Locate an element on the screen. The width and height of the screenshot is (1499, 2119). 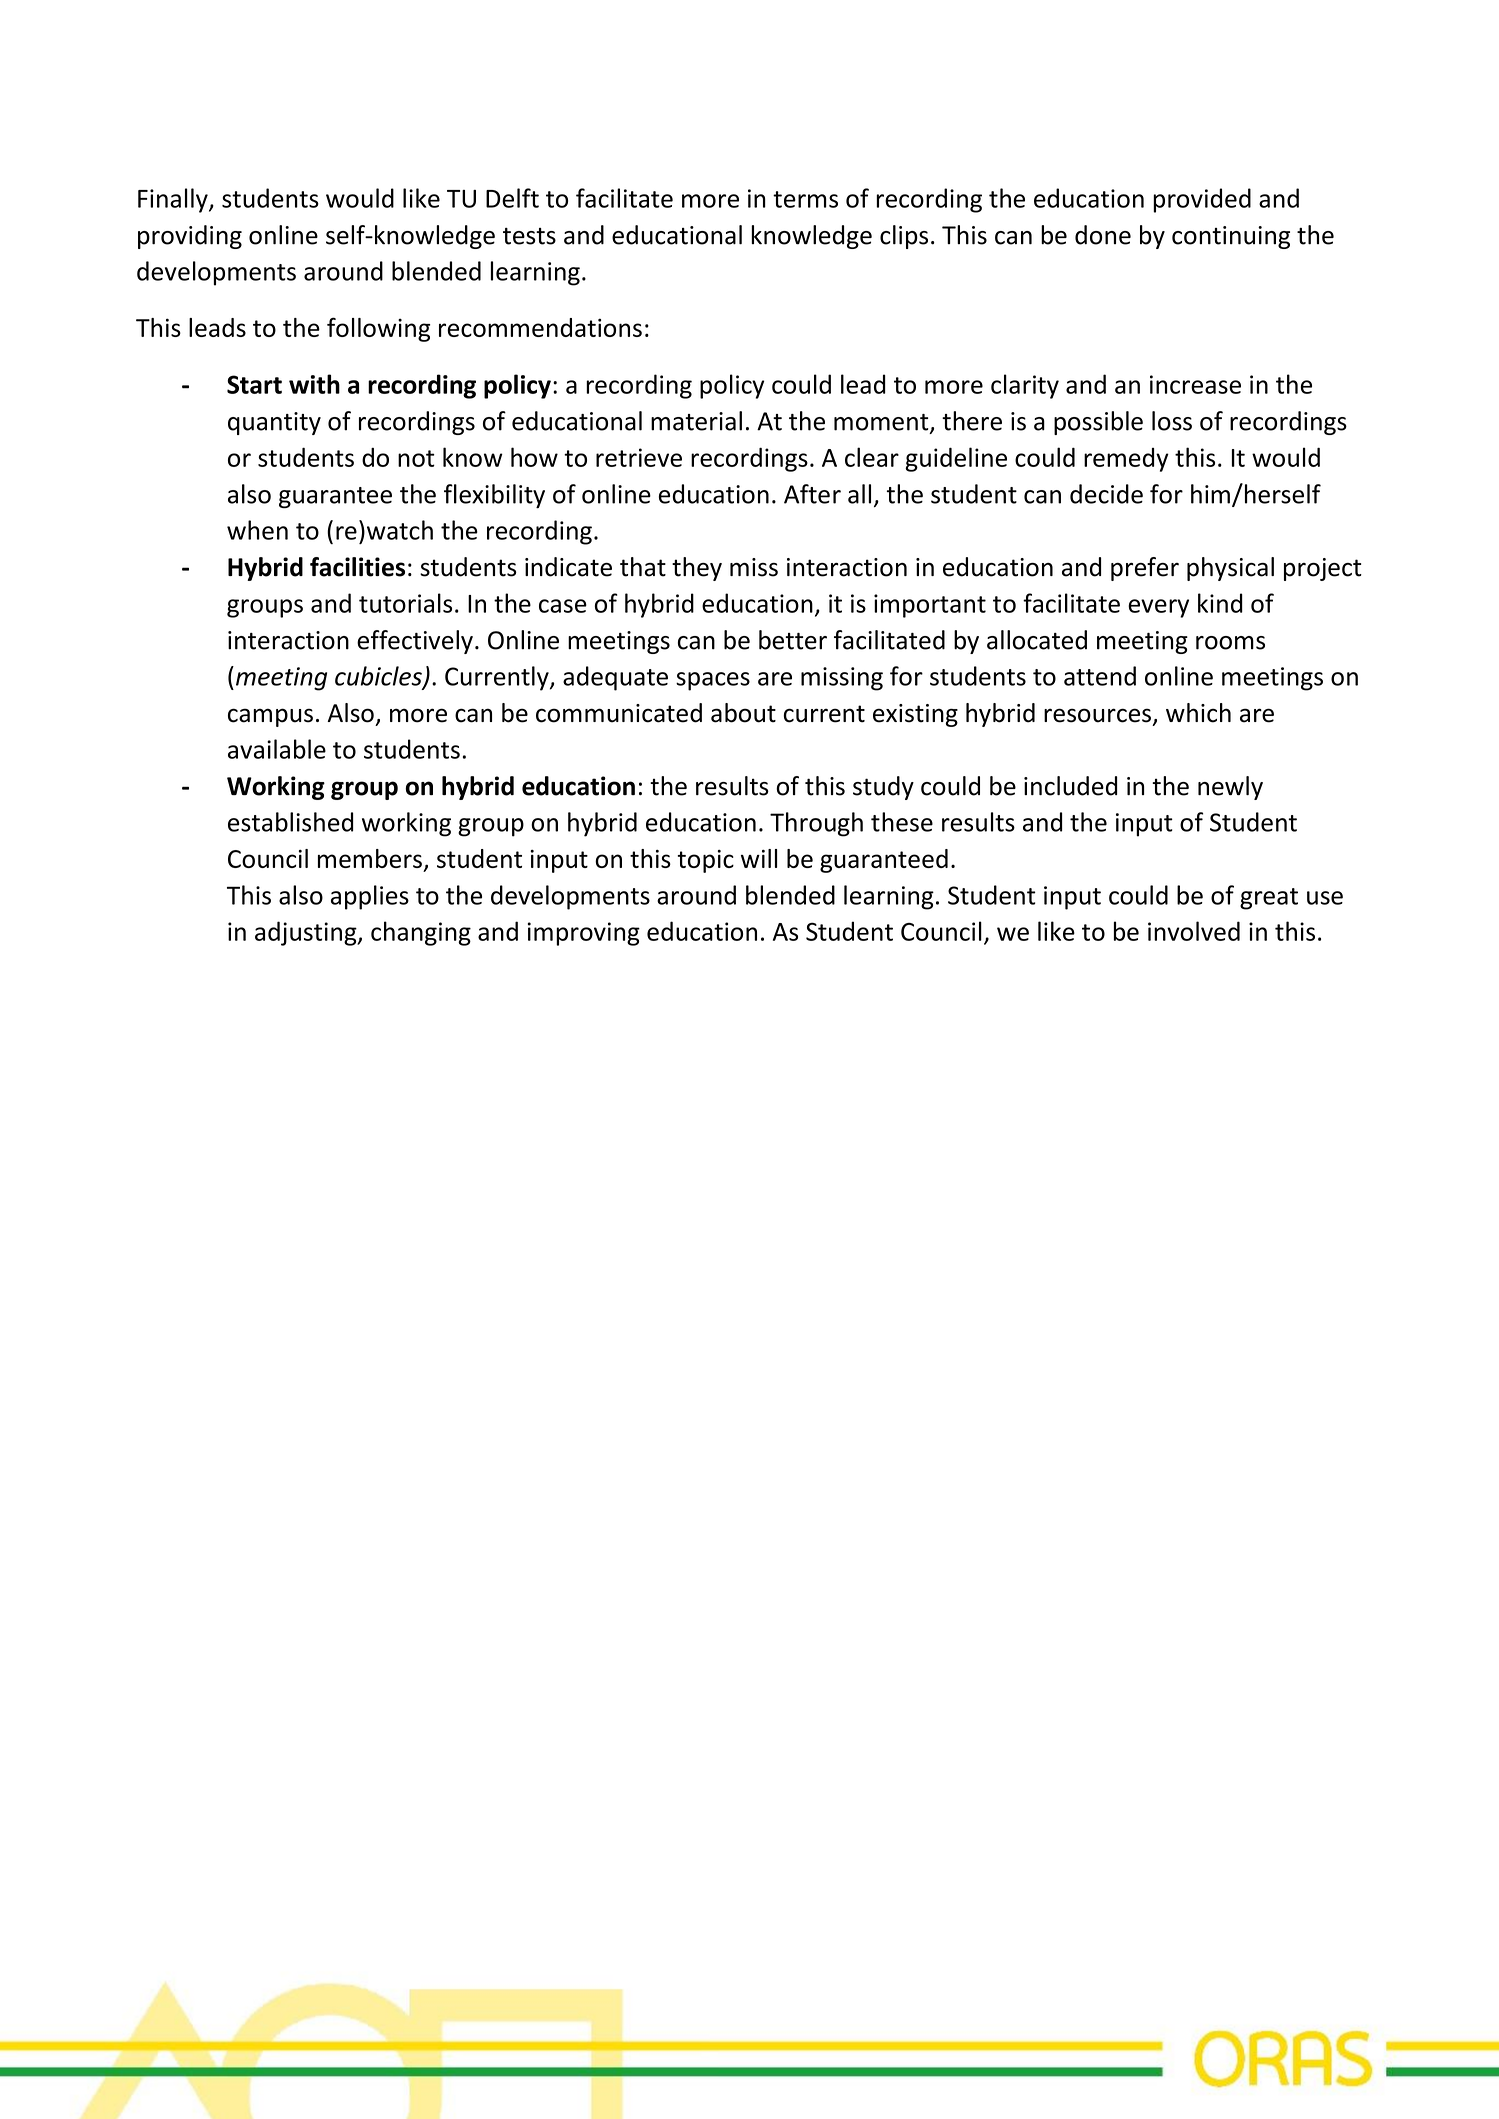
involved is located at coordinates (1194, 931).
